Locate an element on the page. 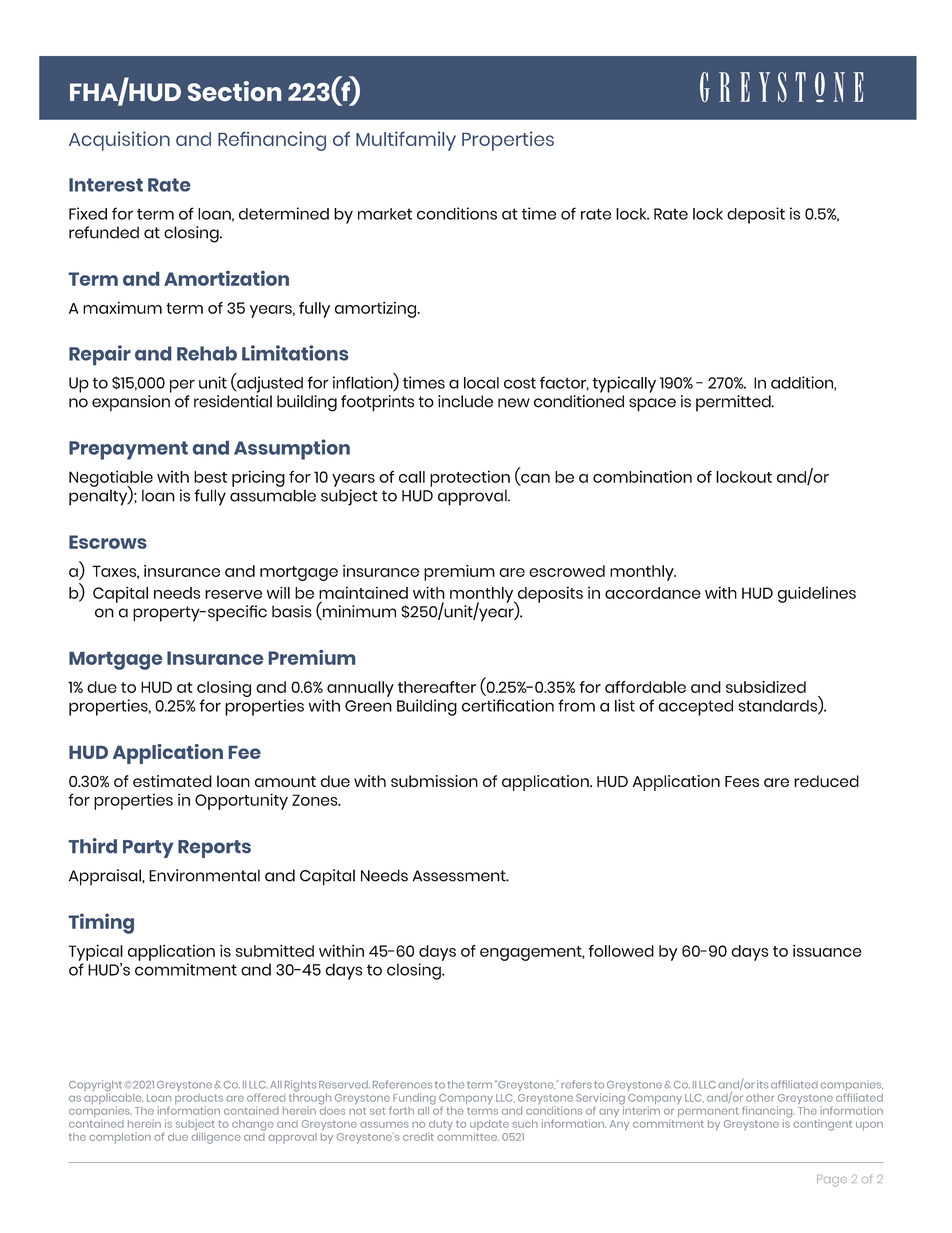 The image size is (952, 1233). submission is located at coordinates (434, 781).
